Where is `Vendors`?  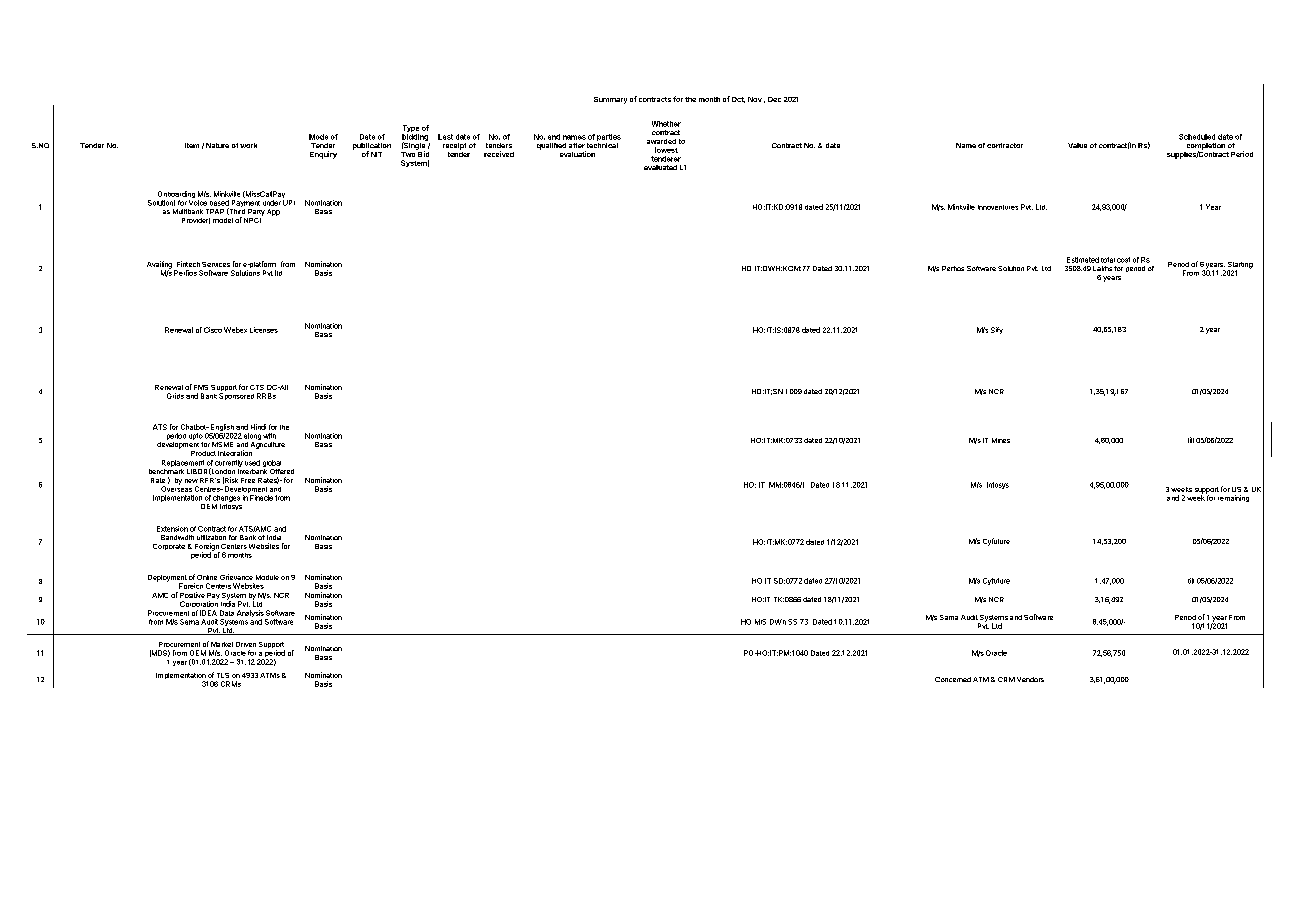 Vendors is located at coordinates (1030, 679).
